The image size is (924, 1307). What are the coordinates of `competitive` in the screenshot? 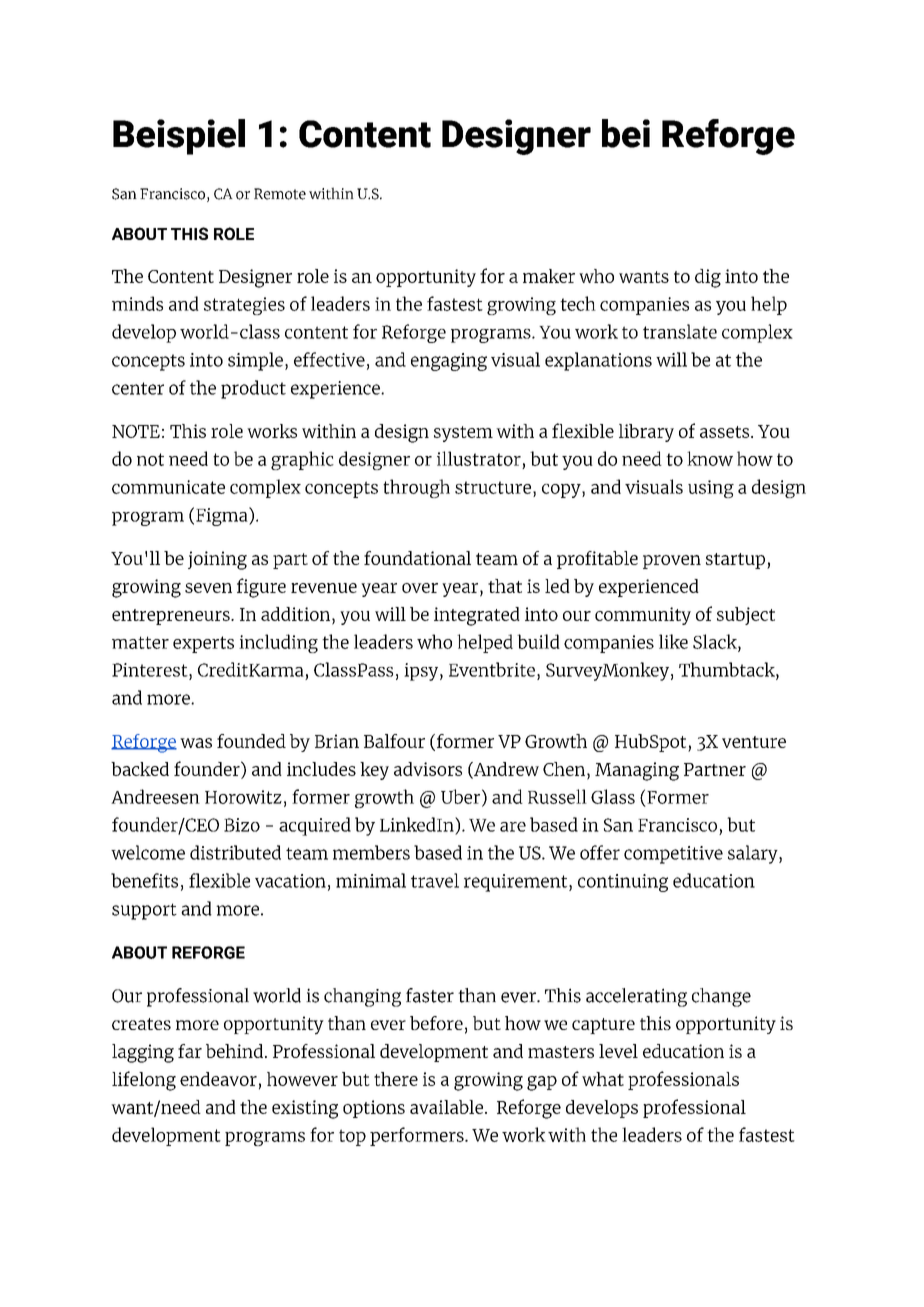 It's located at (673, 855).
